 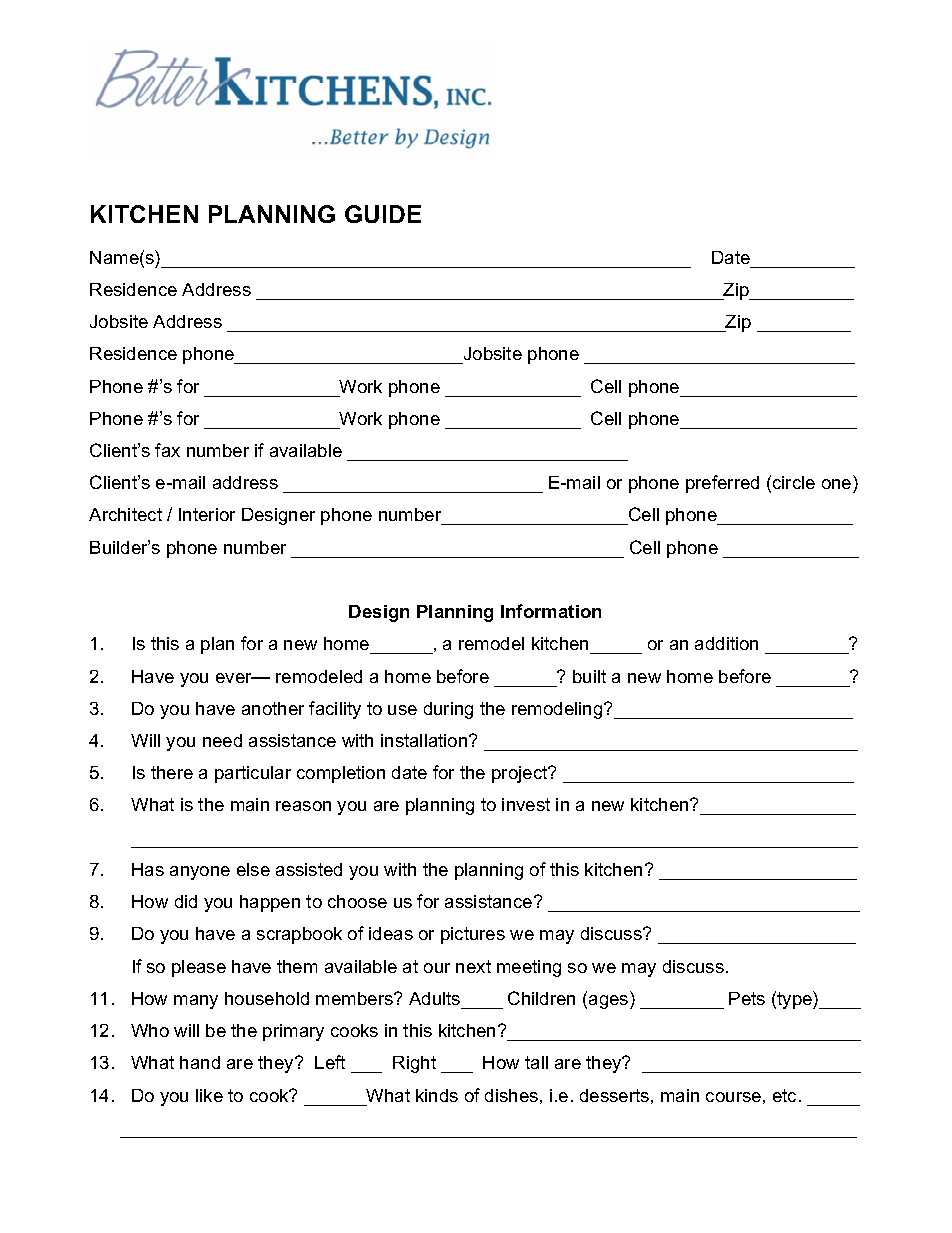 I want to click on Right, so click(x=414, y=1064).
